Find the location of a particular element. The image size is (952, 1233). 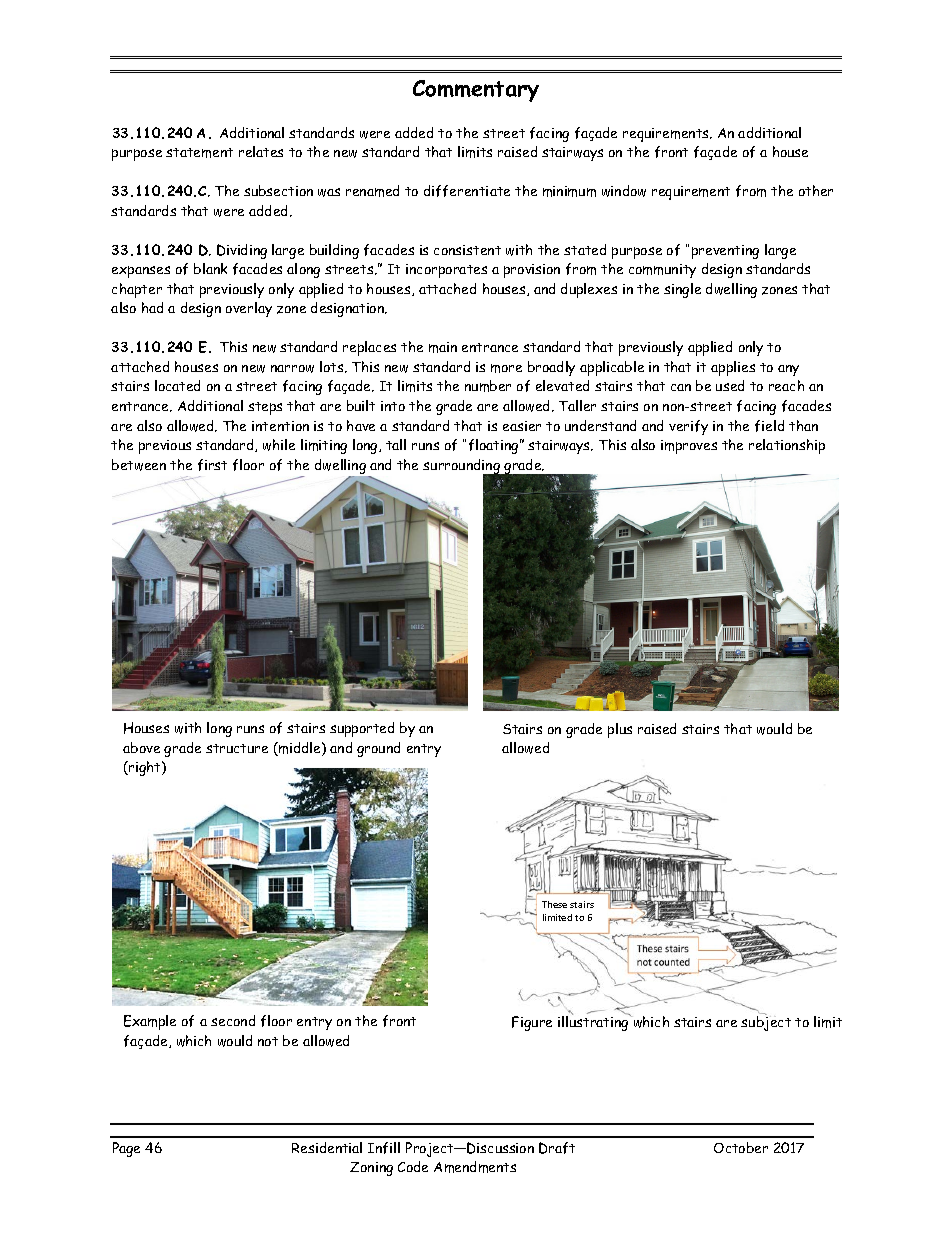

structure is located at coordinates (237, 748).
